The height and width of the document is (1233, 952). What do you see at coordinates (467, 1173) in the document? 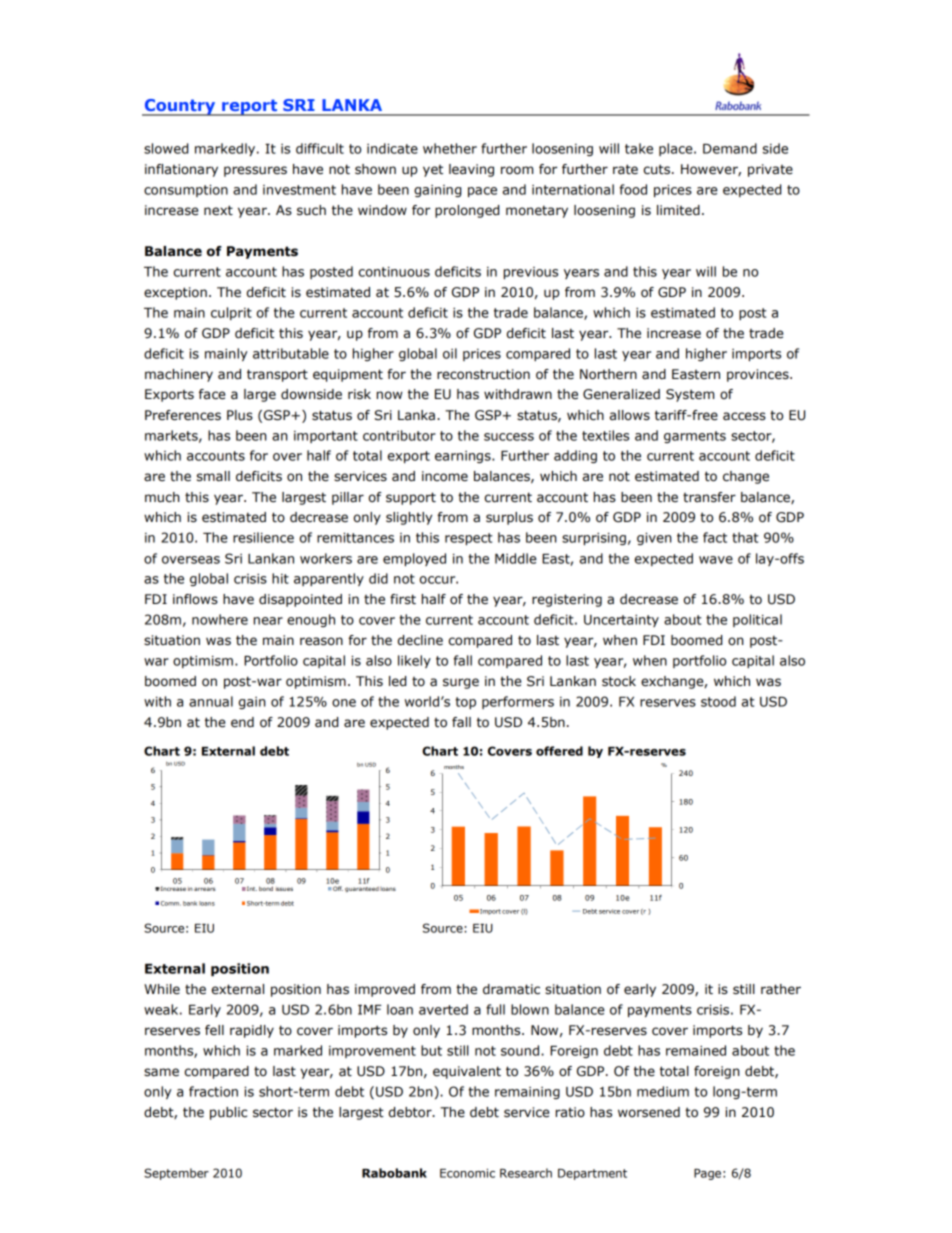
I see `Economic` at bounding box center [467, 1173].
